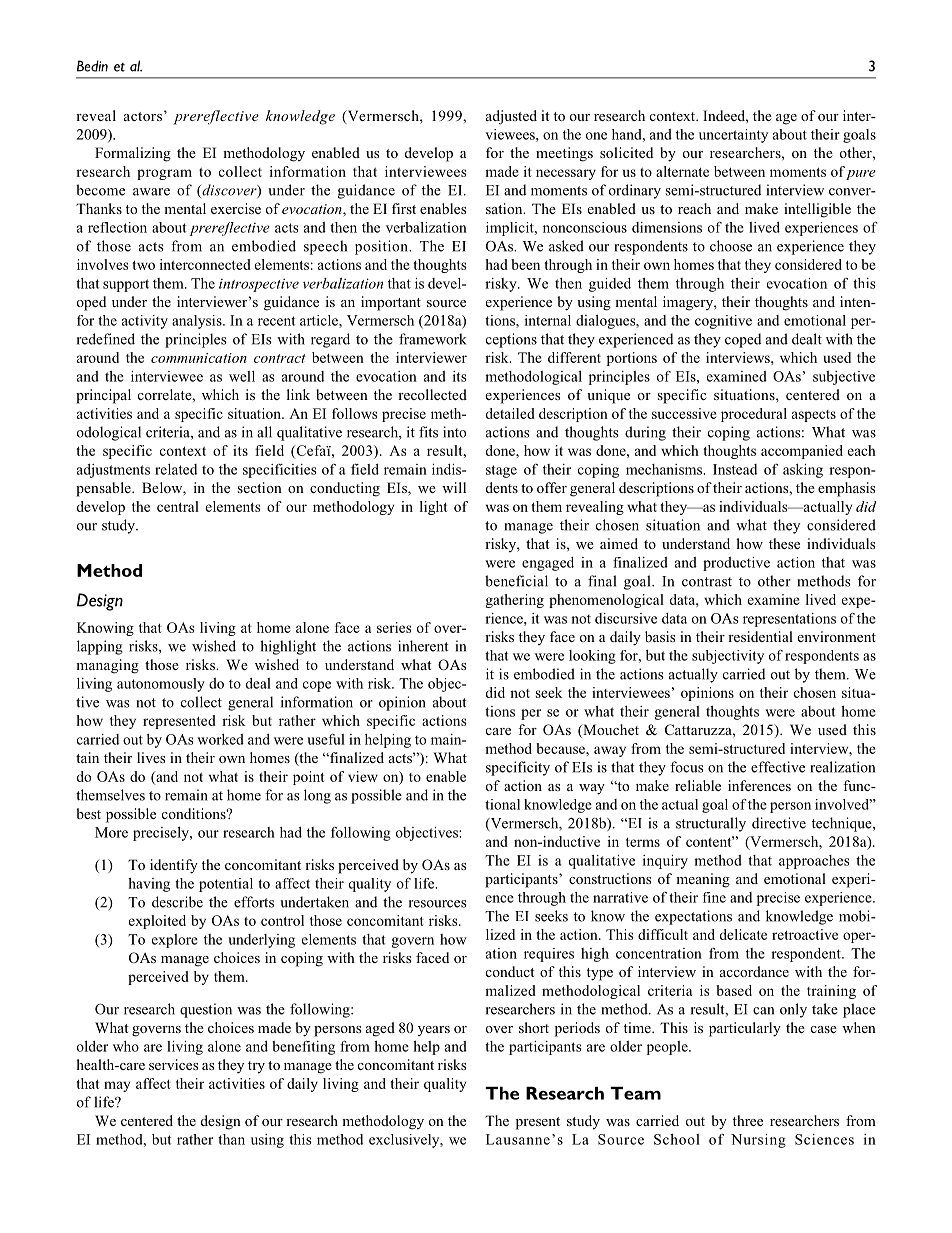 The width and height of the screenshot is (952, 1233). What do you see at coordinates (501, 471) in the screenshot?
I see `stage` at bounding box center [501, 471].
